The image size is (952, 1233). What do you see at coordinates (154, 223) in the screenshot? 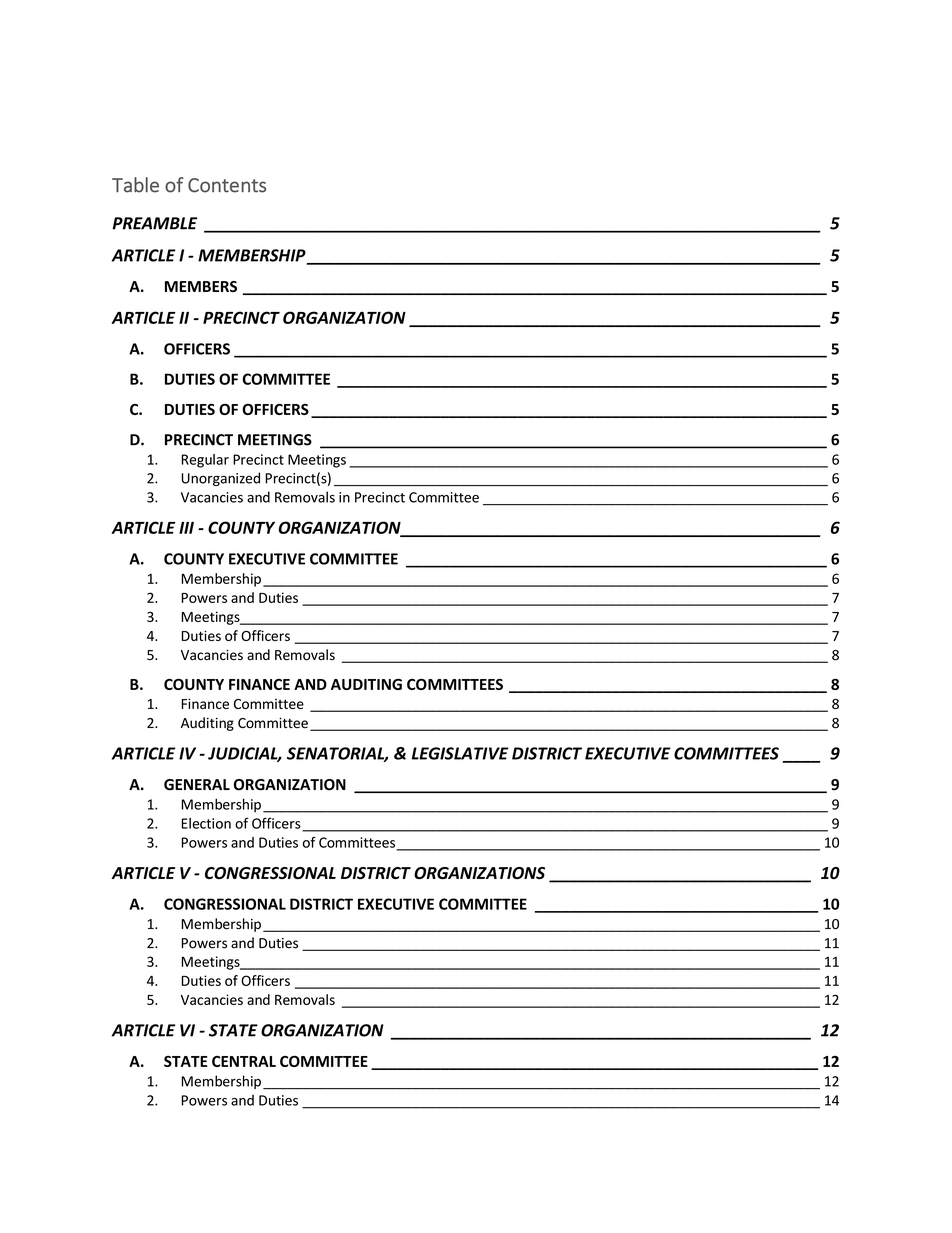
I see `PREAMBLE` at bounding box center [154, 223].
